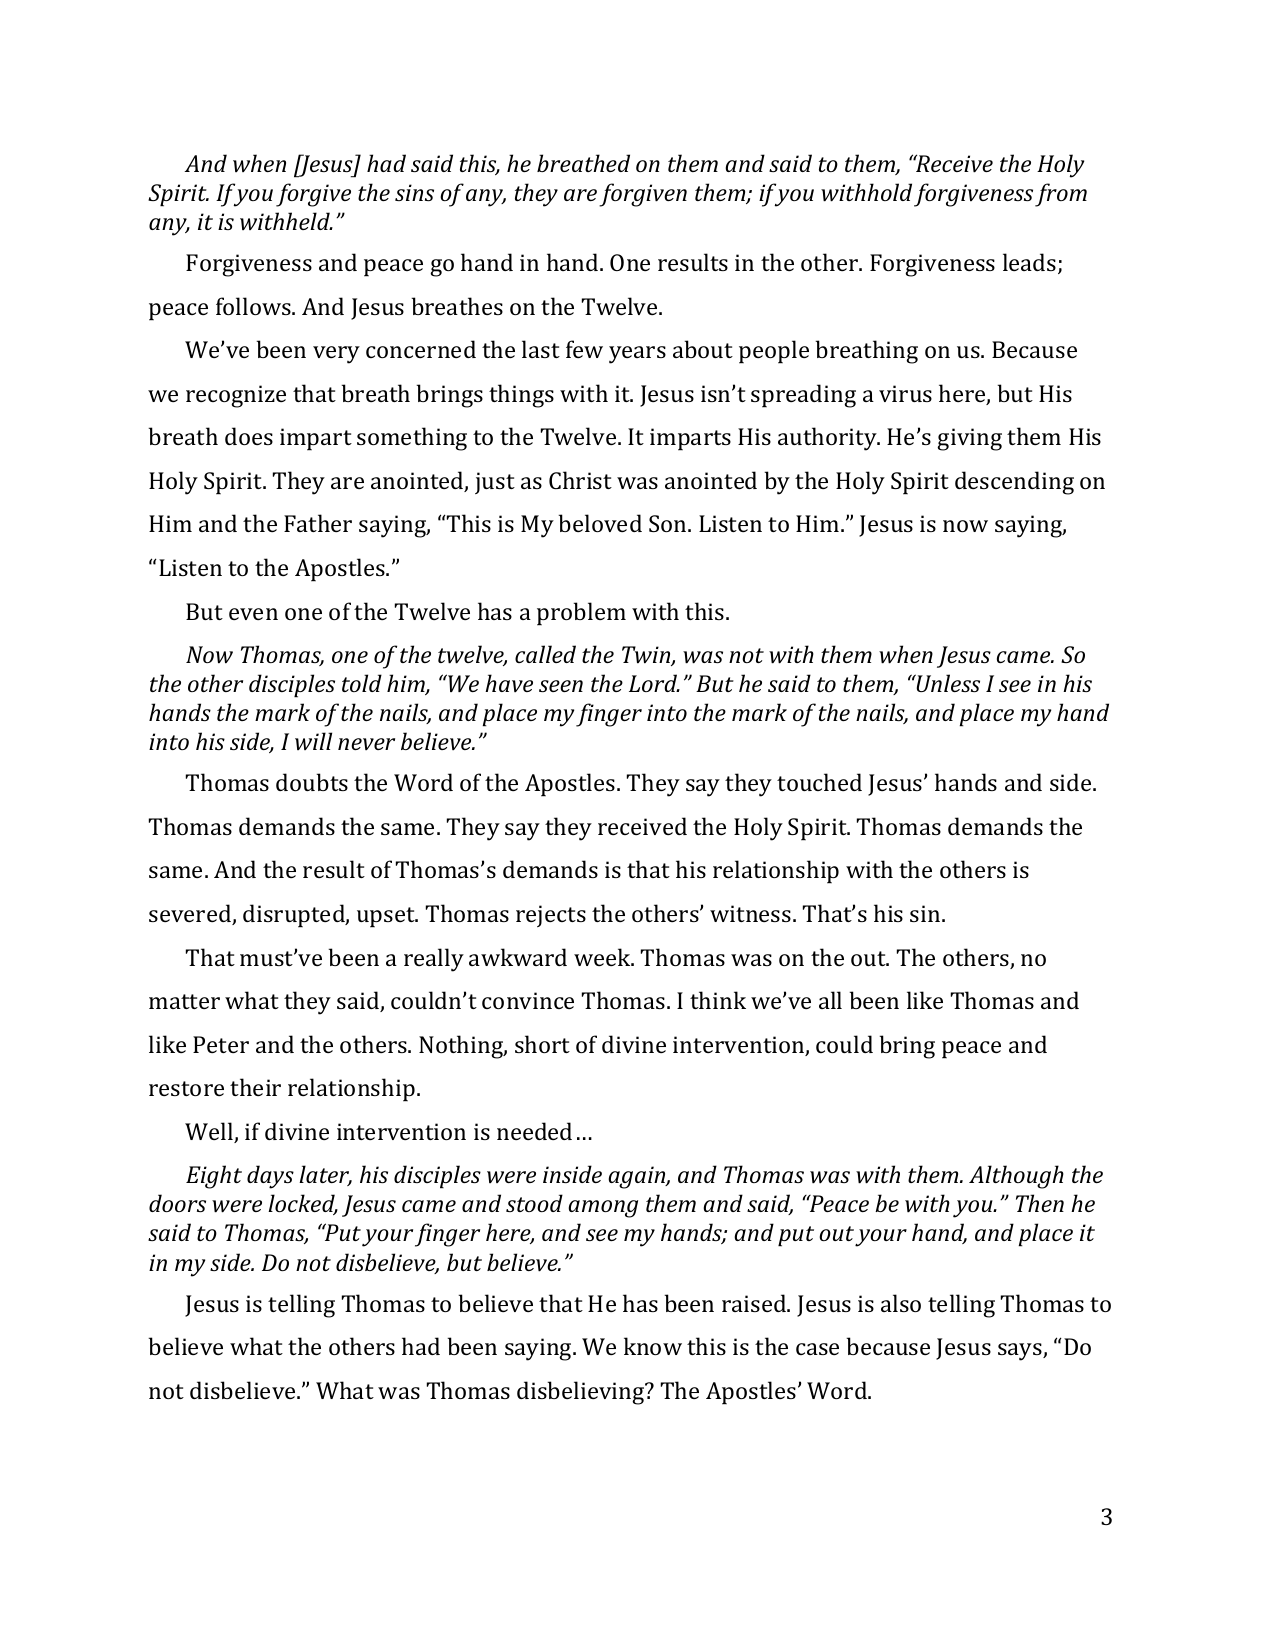  Describe the element at coordinates (969, 439) in the screenshot. I see `giving` at that location.
